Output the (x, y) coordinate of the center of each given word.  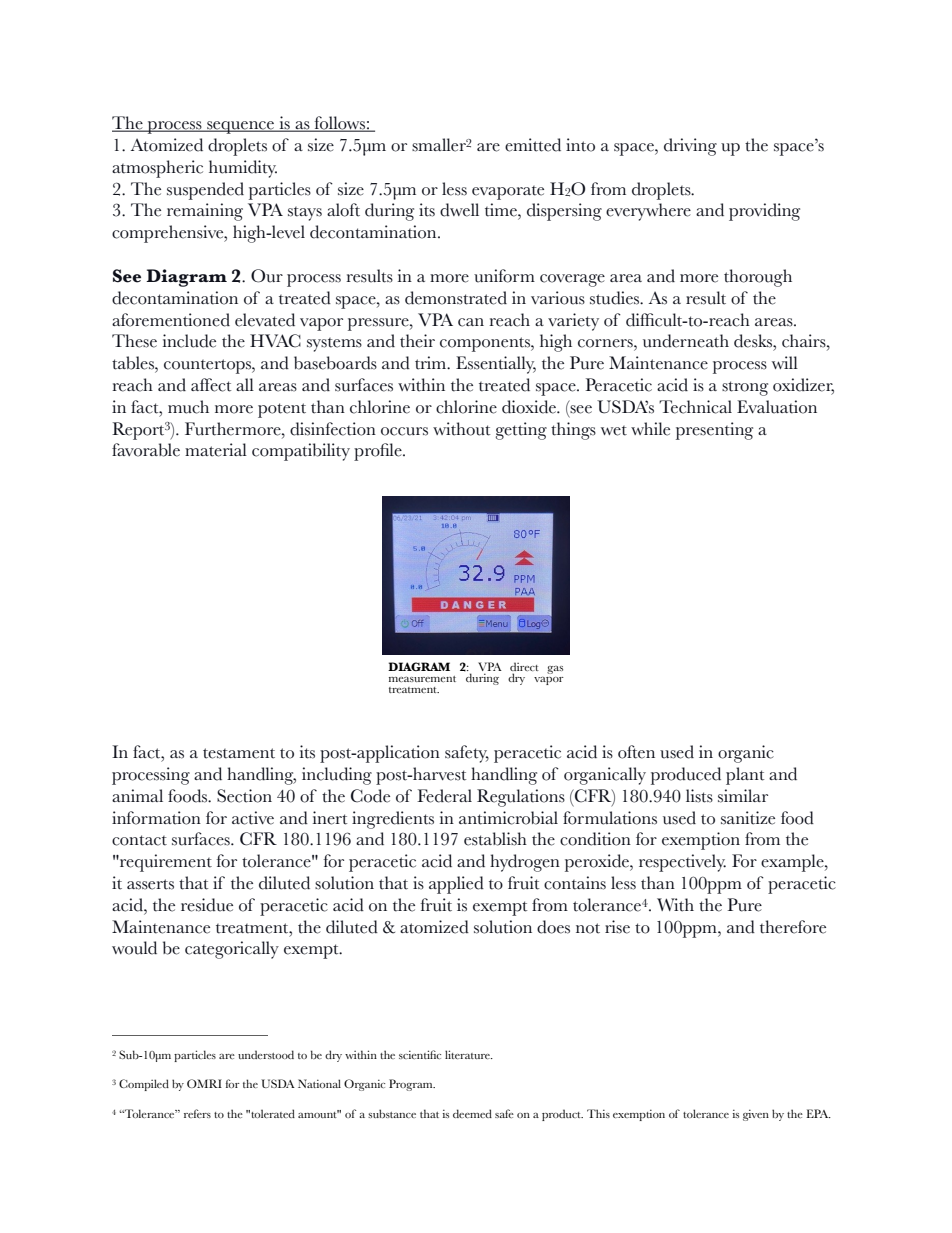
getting (521, 431)
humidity (243, 169)
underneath (686, 341)
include (189, 341)
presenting (714, 431)
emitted (533, 145)
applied (456, 885)
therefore (793, 927)
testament (239, 753)
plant (745, 776)
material (216, 450)
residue (207, 905)
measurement (422, 679)
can (471, 322)
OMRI (204, 1083)
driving (690, 147)
